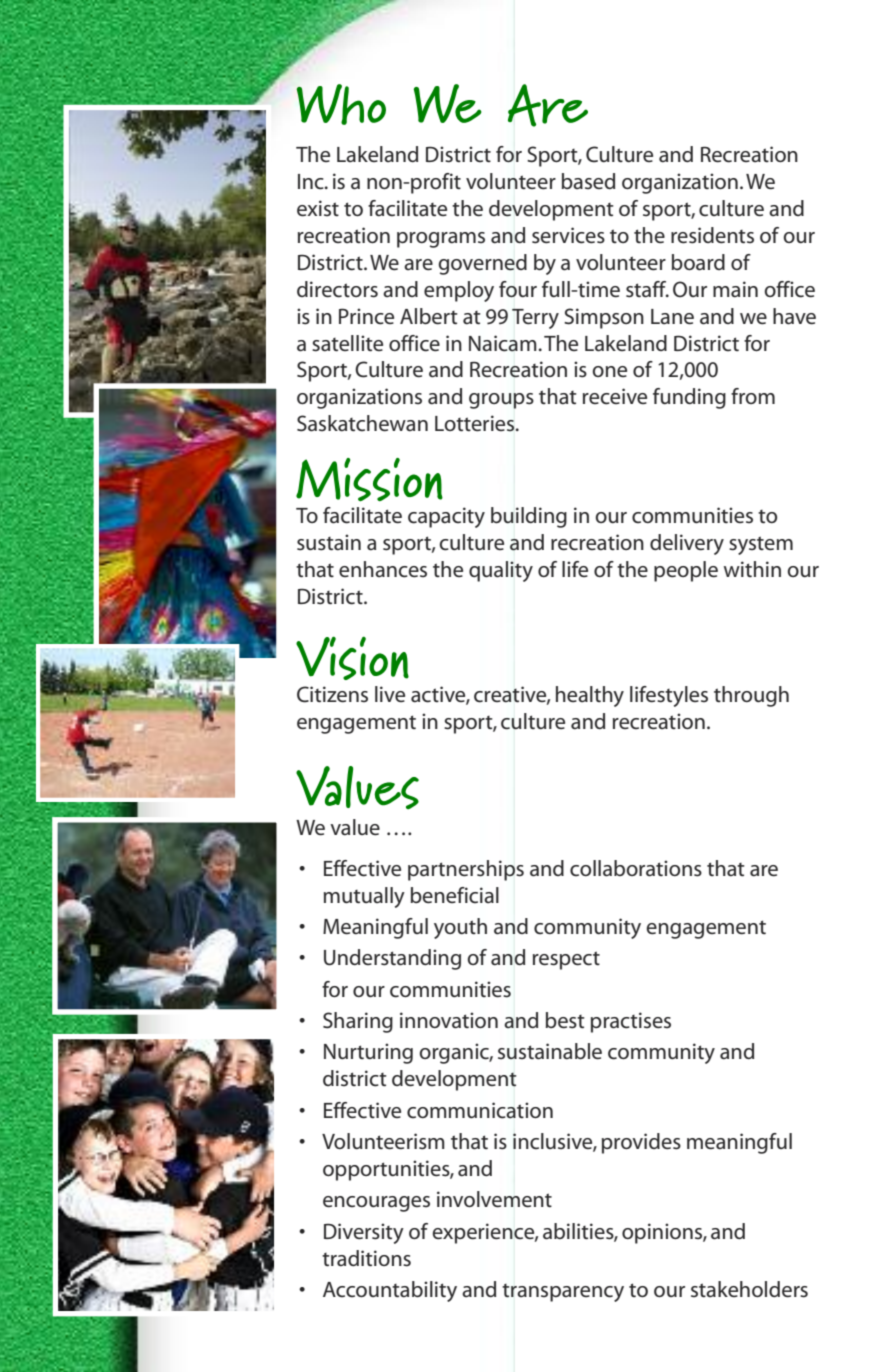 The height and width of the image is (1372, 887). Describe the element at coordinates (749, 1289) in the image. I see `stakeholders` at that location.
